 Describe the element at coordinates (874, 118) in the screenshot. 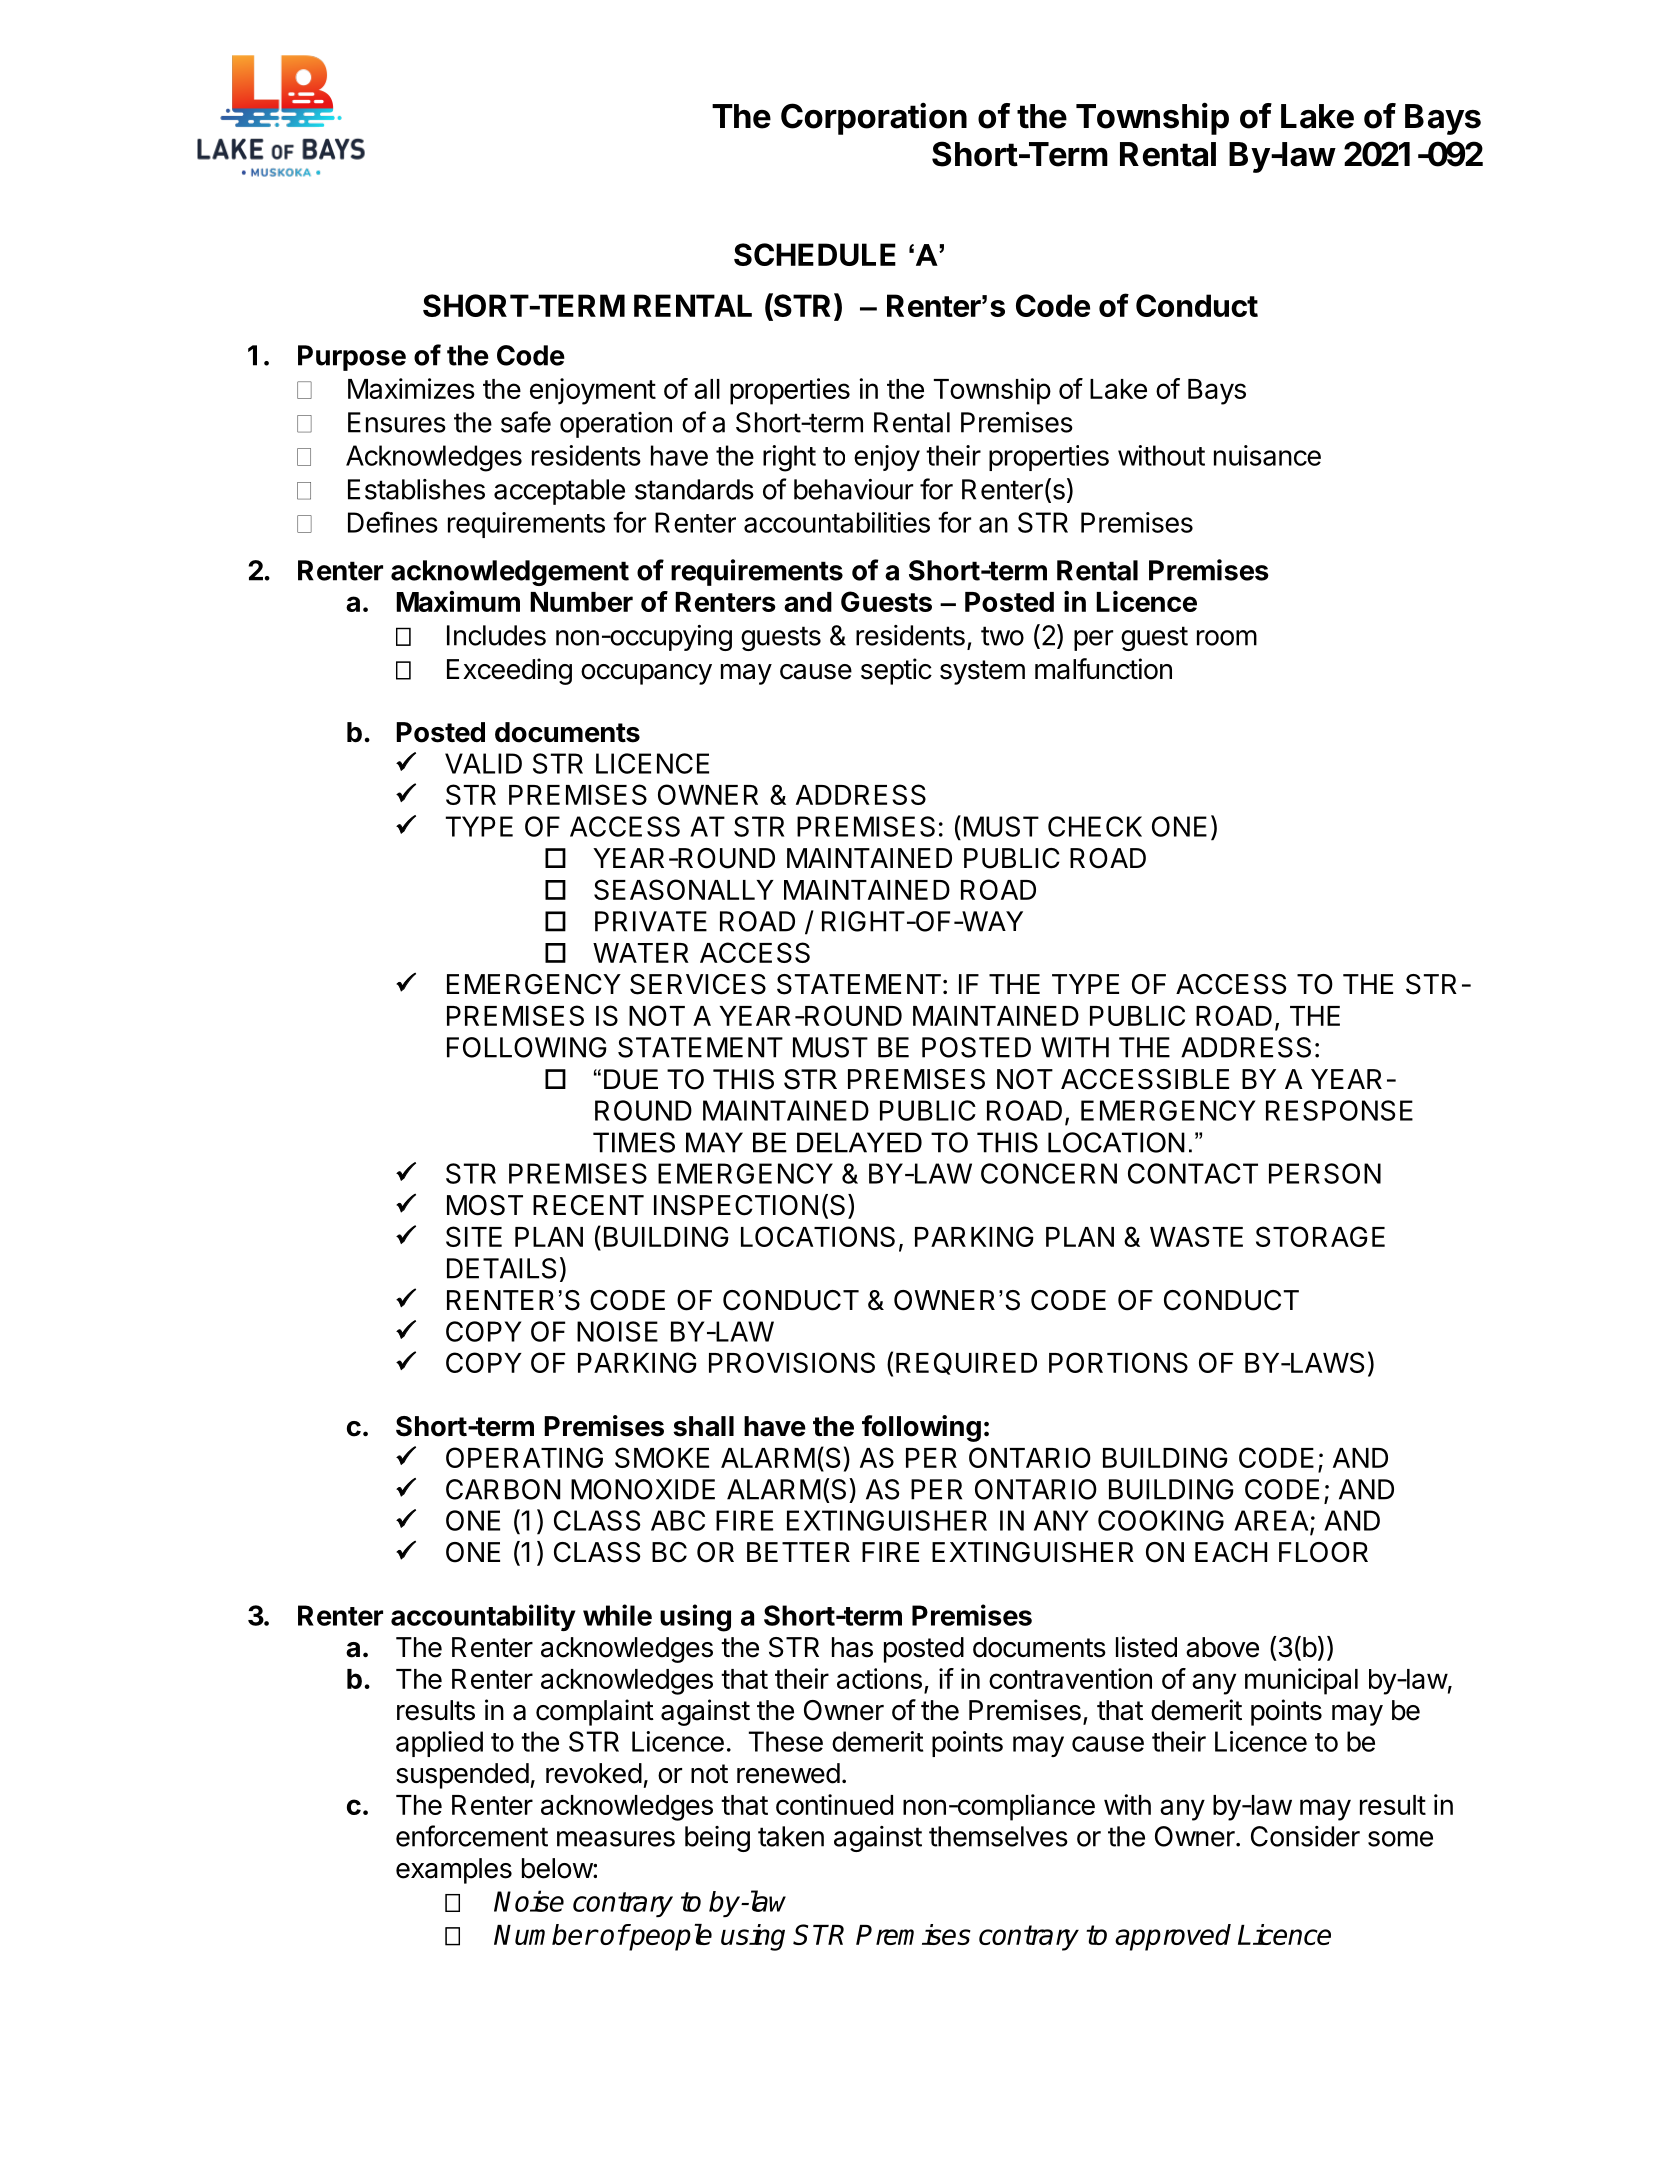

I see `Corporation` at that location.
